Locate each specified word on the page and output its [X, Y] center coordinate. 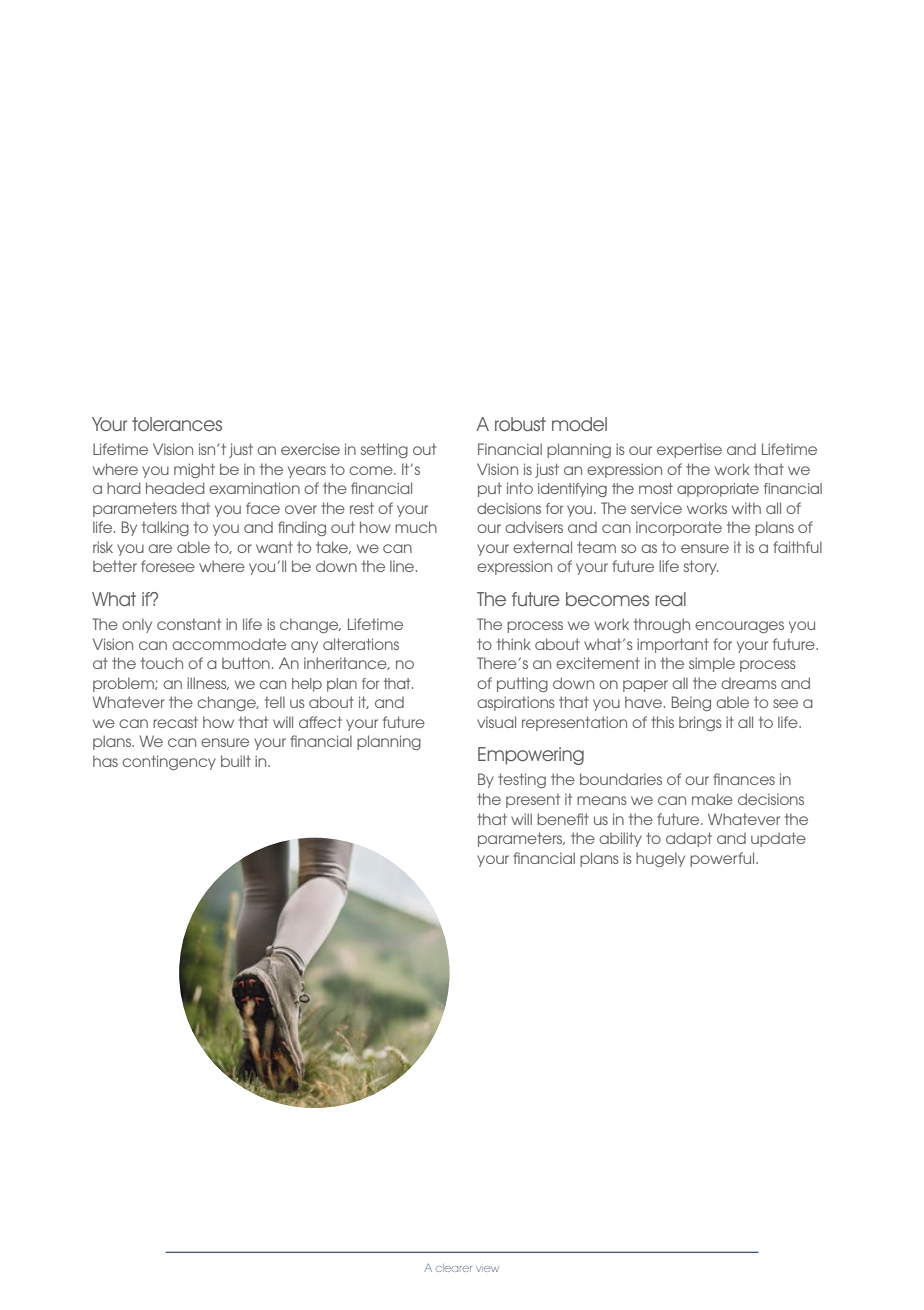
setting [384, 450]
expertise [689, 450]
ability [620, 839]
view [487, 1269]
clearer [454, 1268]
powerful [723, 859]
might [194, 470]
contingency [169, 762]
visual [496, 722]
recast [175, 722]
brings [700, 723]
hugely [660, 859]
